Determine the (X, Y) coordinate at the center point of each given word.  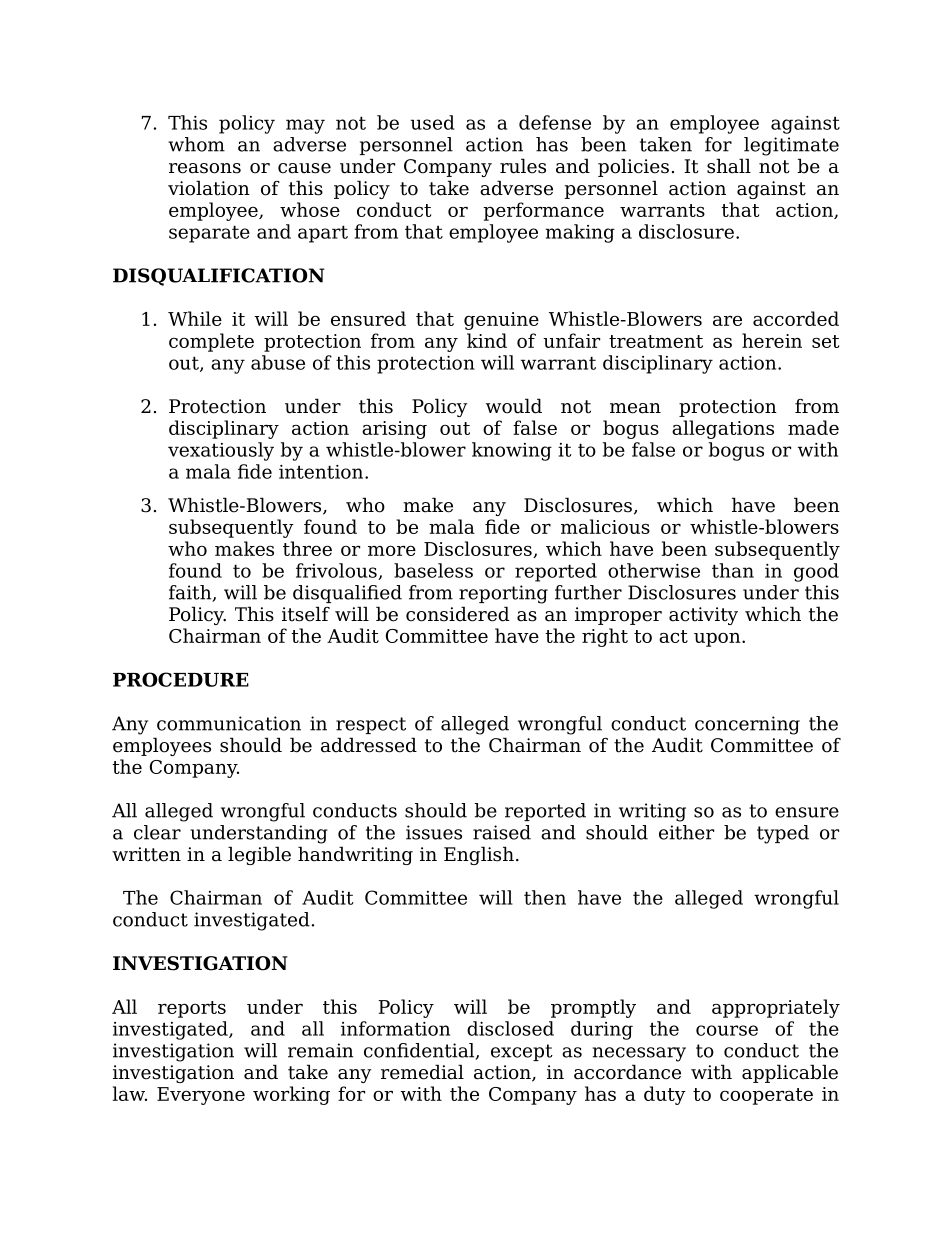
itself (306, 614)
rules (523, 166)
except (522, 1052)
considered (457, 614)
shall (729, 166)
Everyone (201, 1096)
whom (196, 144)
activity (703, 616)
